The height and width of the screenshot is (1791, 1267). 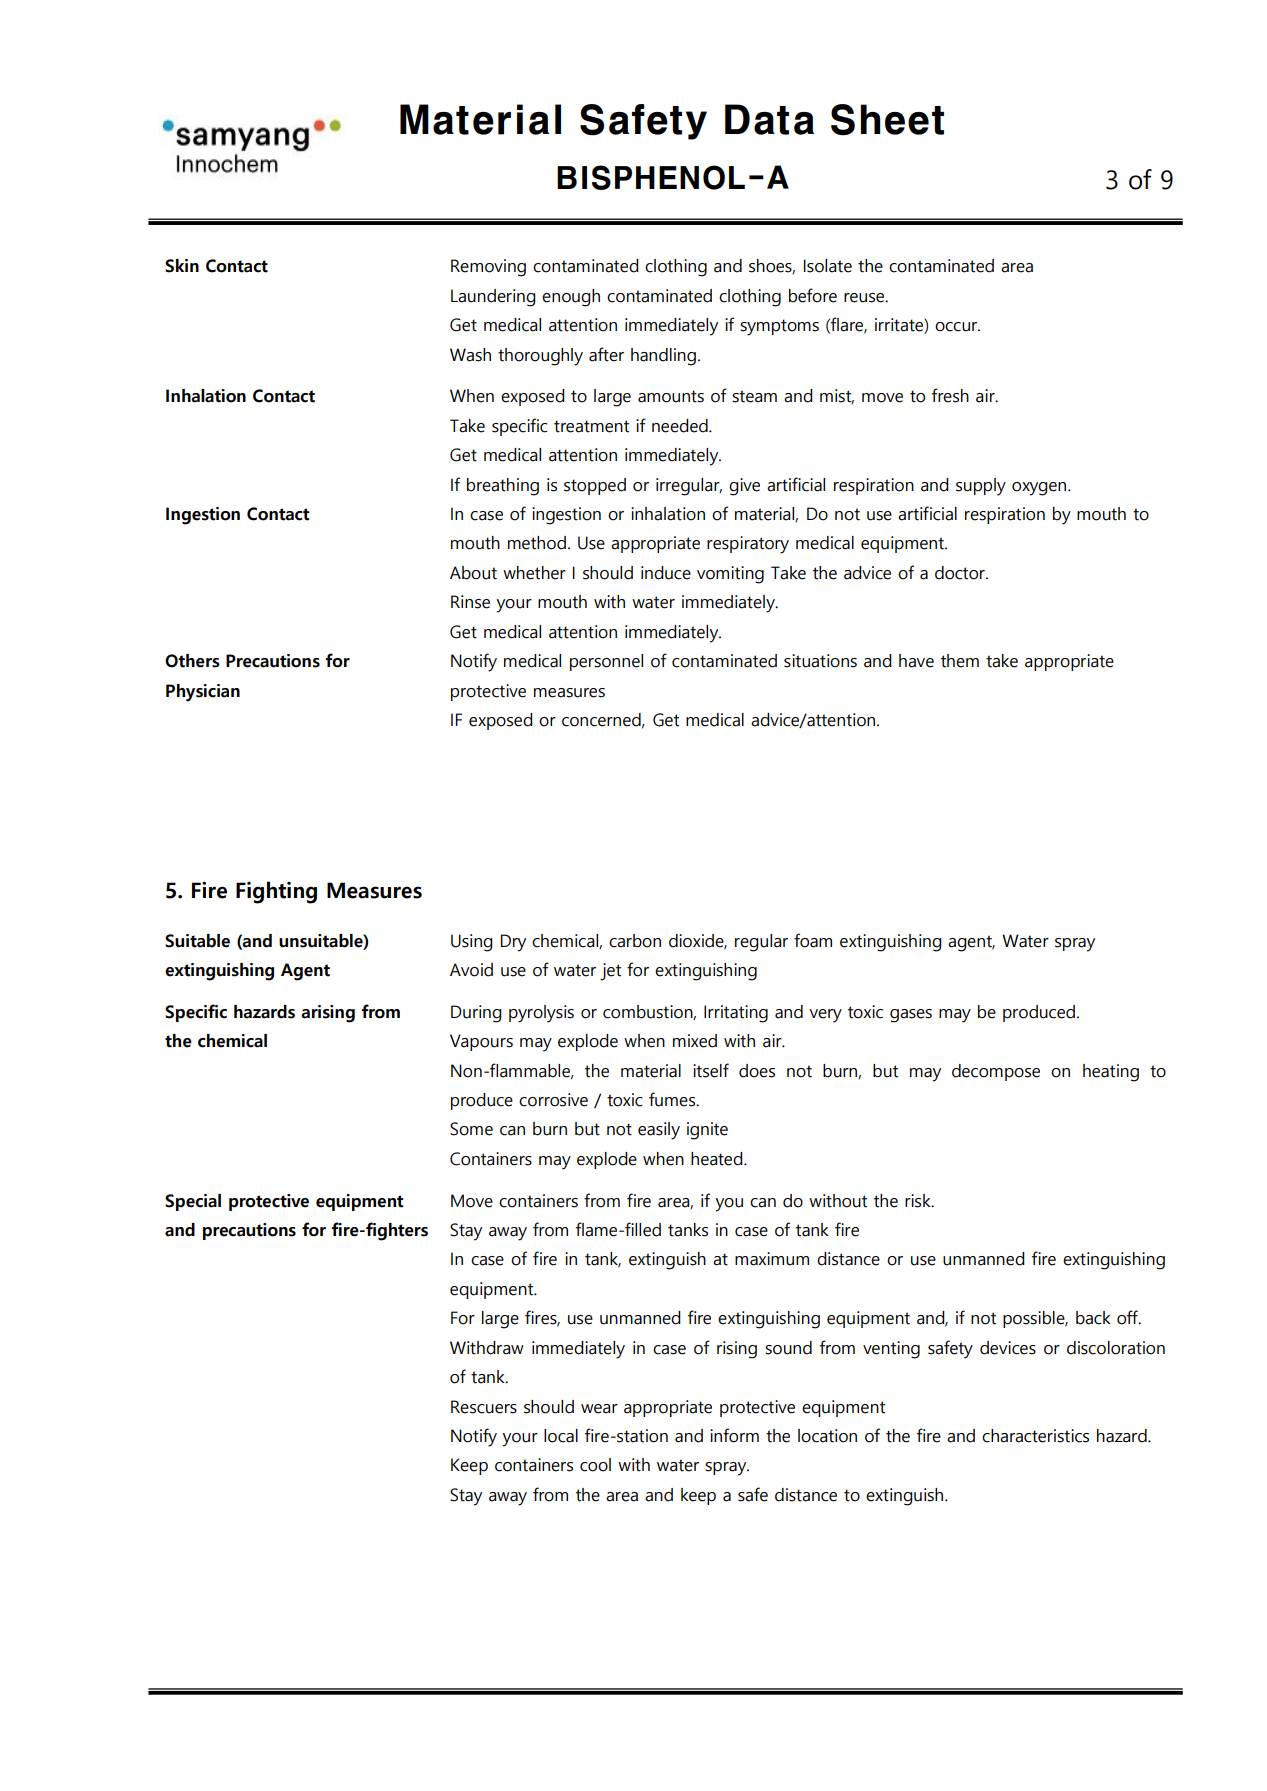 I want to click on Fighting, so click(x=276, y=892).
